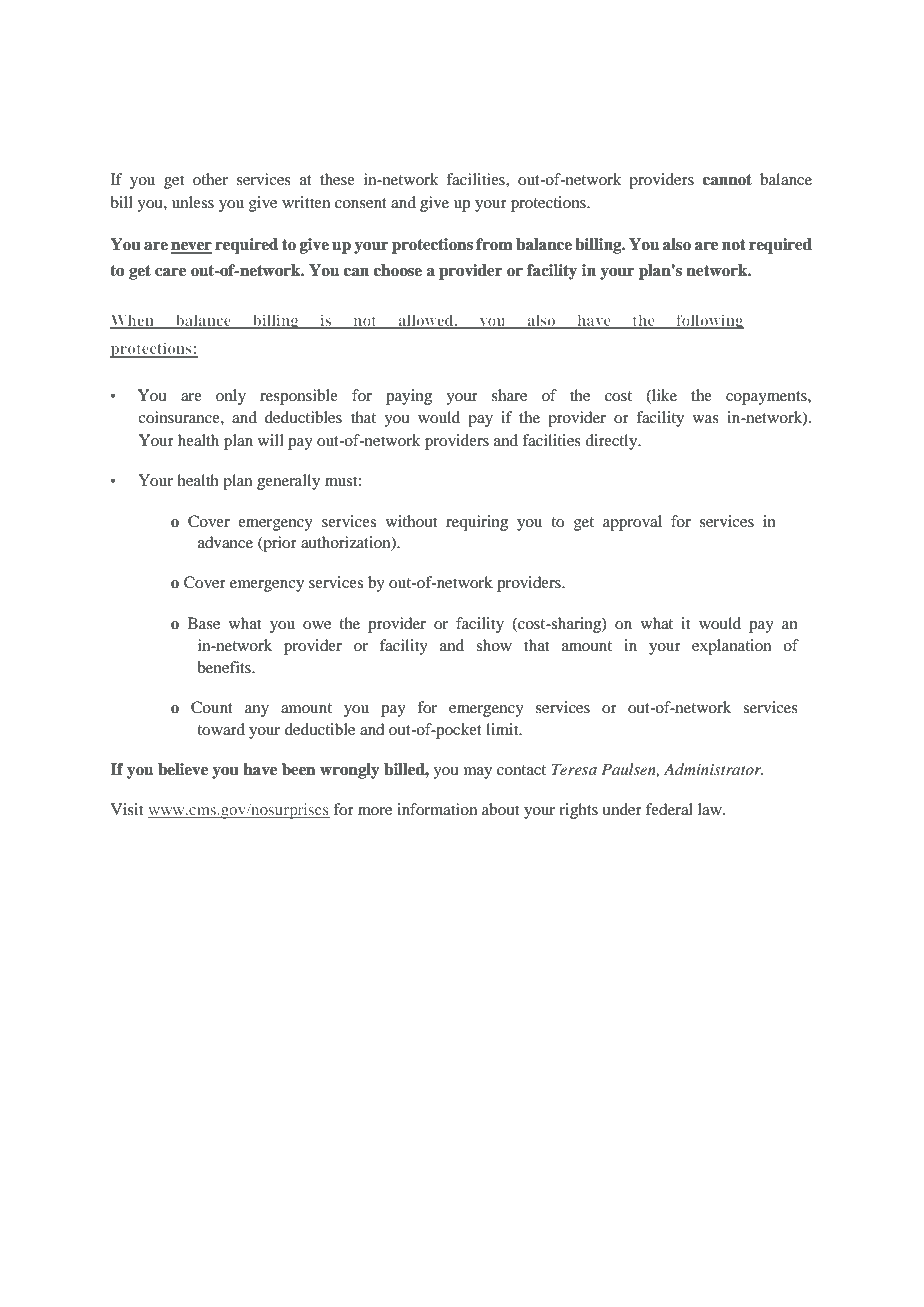  Describe the element at coordinates (409, 397) in the page. I see `paying` at that location.
